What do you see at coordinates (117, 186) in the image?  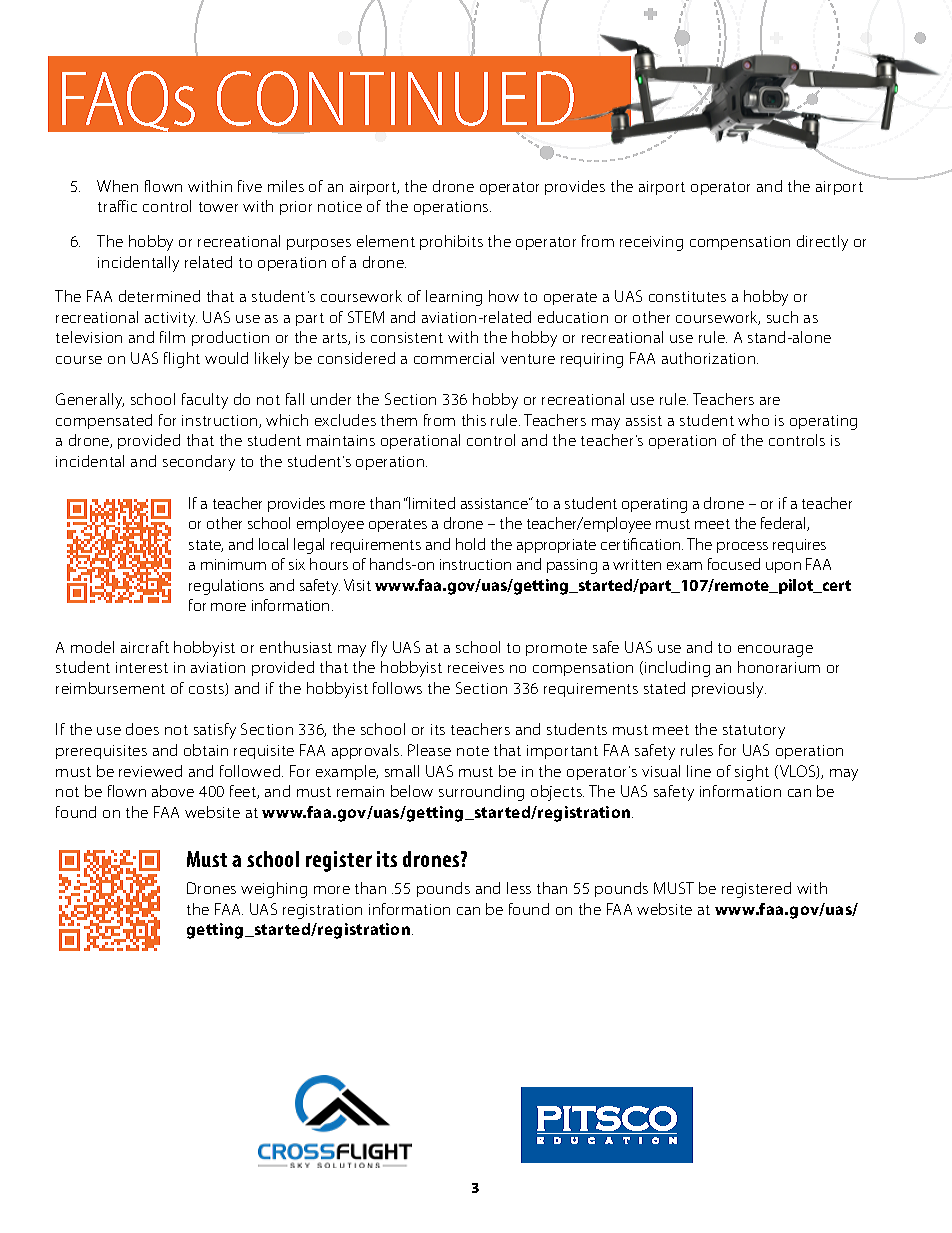 I see `When` at bounding box center [117, 186].
